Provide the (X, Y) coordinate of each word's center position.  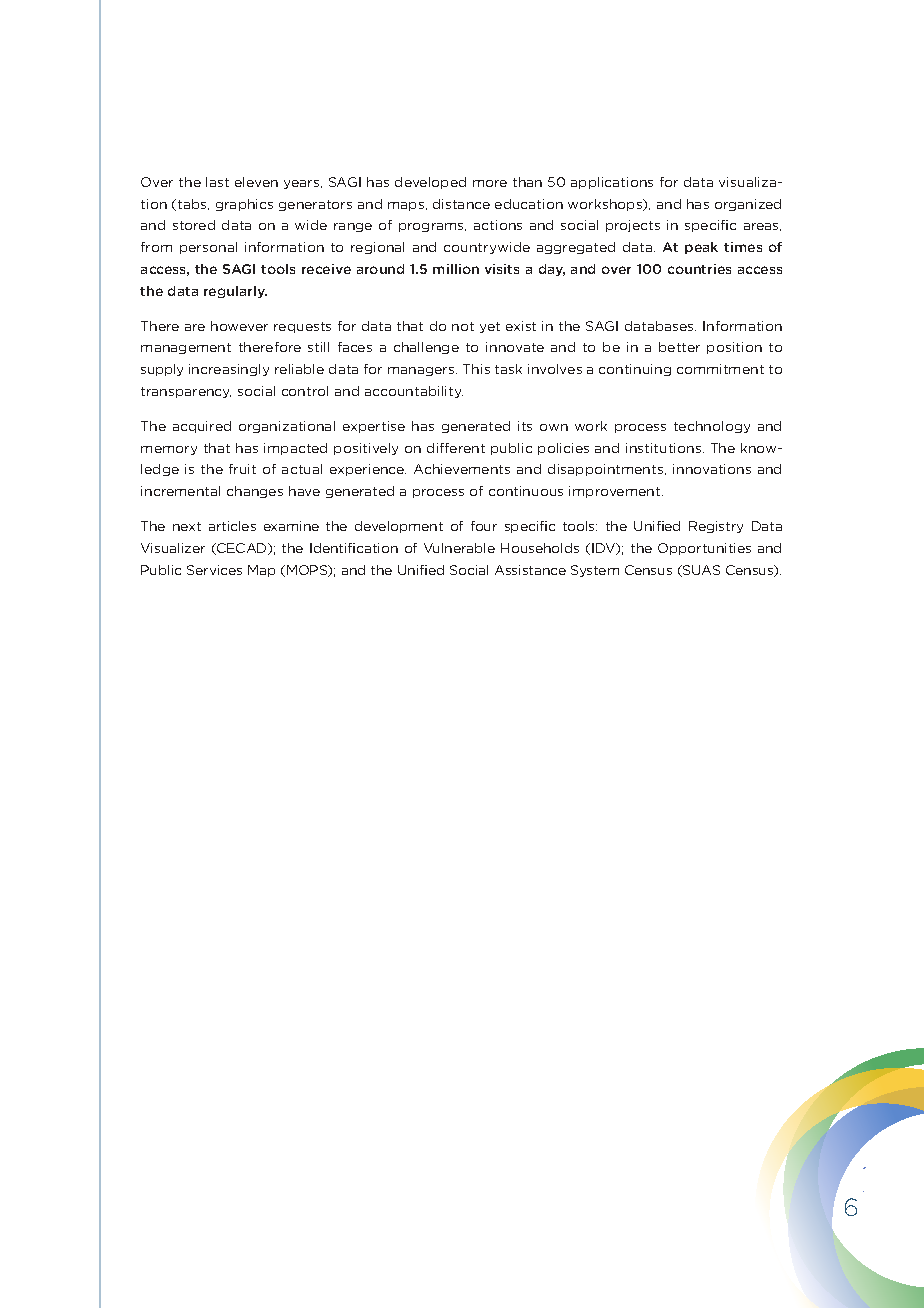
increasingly (229, 370)
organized (748, 205)
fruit (242, 469)
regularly (235, 292)
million (456, 269)
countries (699, 269)
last (217, 182)
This (476, 369)
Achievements (462, 469)
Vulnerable (459, 548)
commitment (720, 369)
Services (214, 570)
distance (461, 204)
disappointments (607, 470)
